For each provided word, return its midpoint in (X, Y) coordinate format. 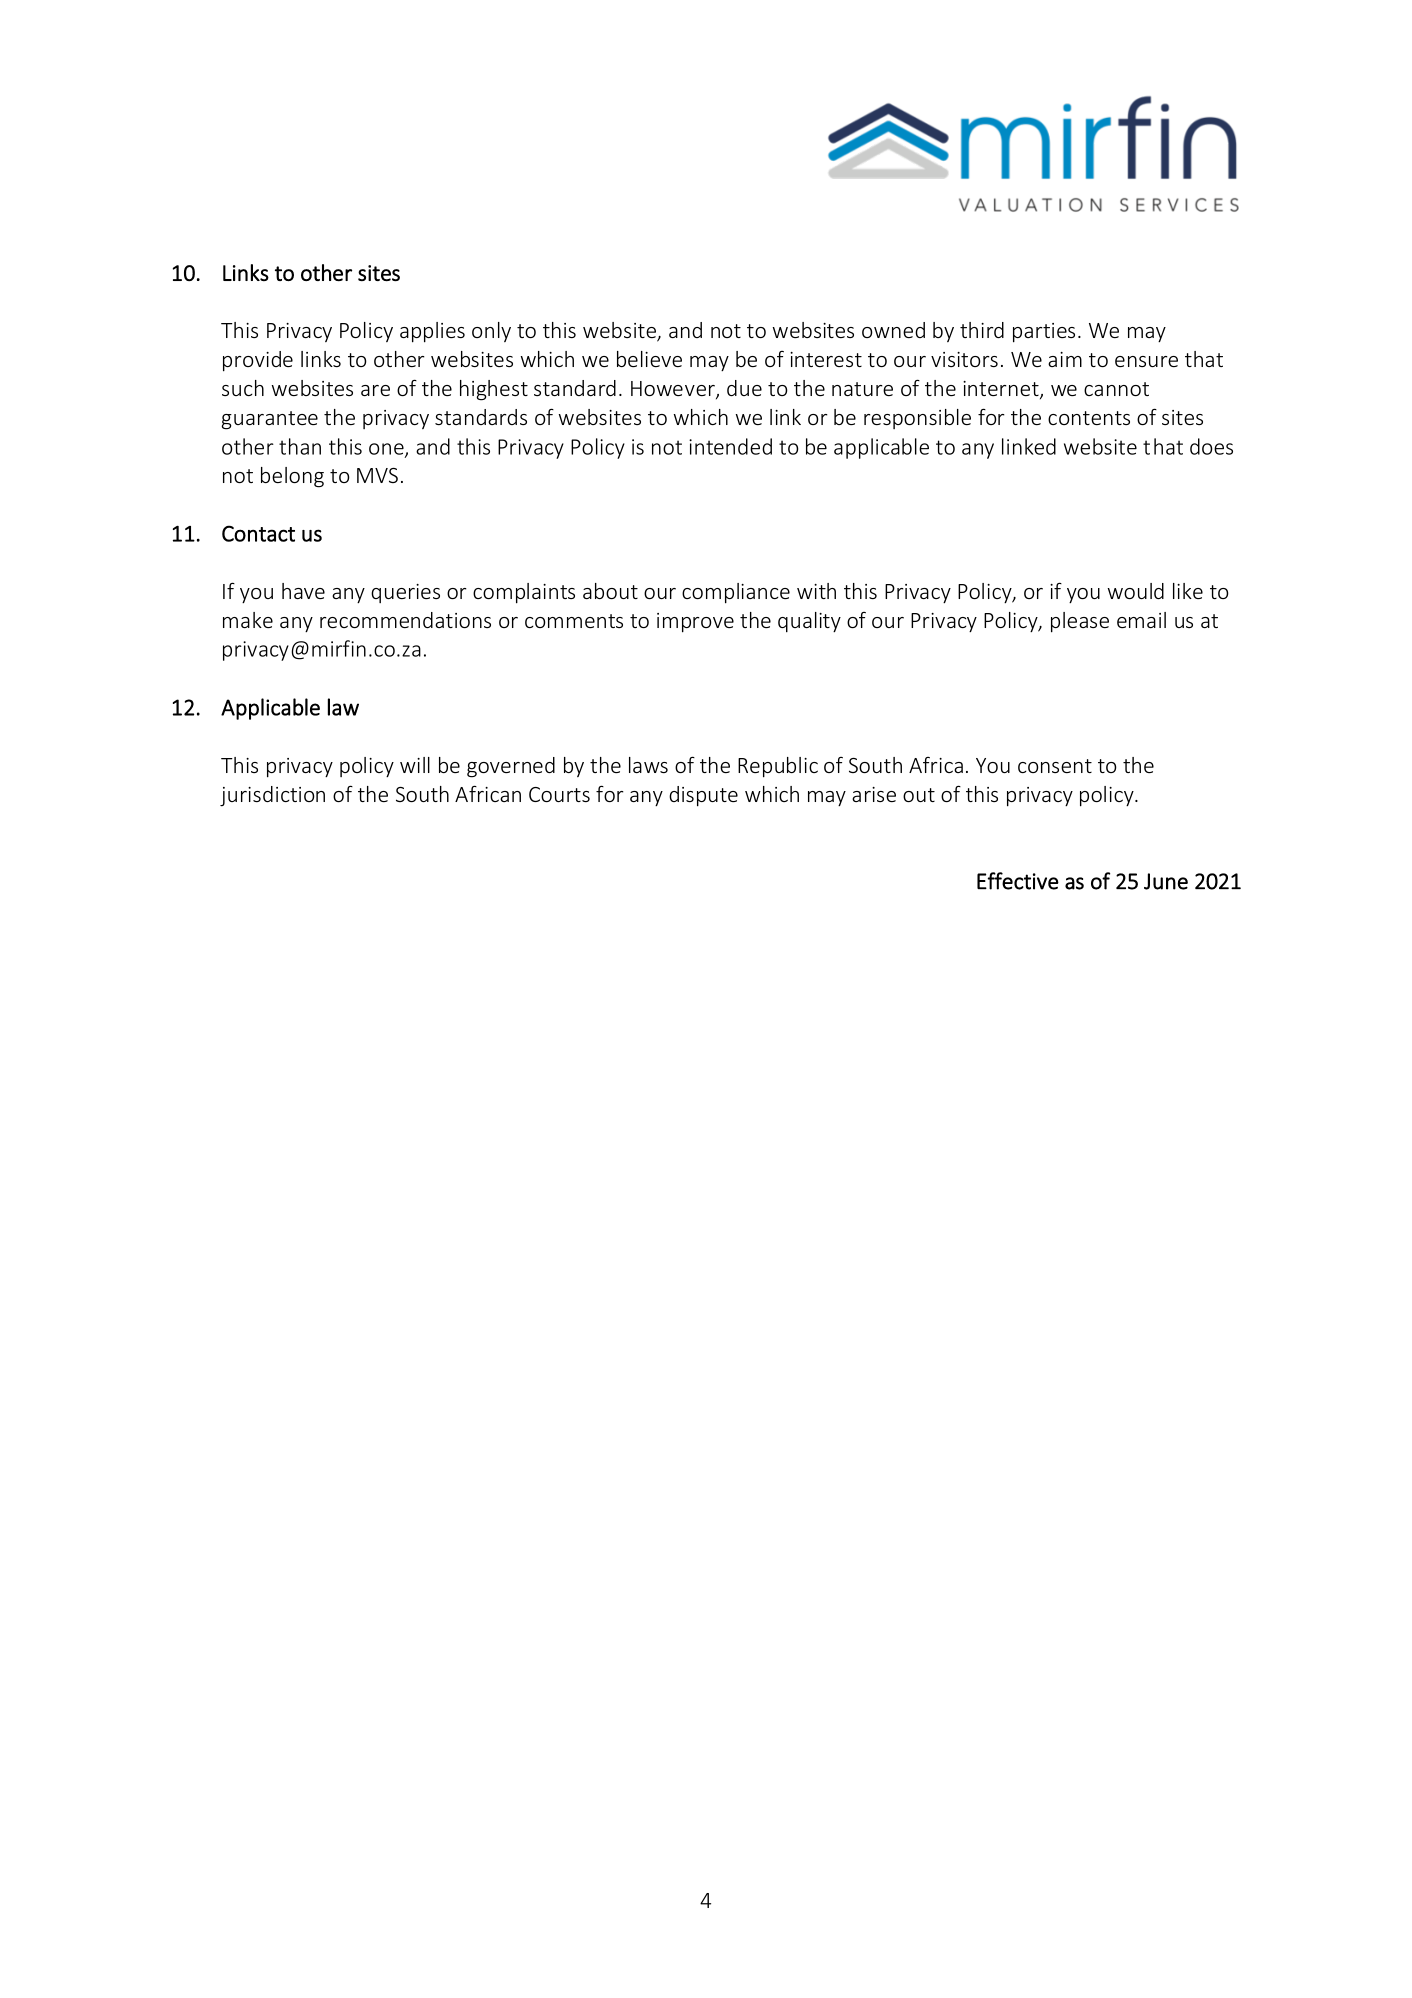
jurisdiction (272, 796)
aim (1065, 359)
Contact (258, 533)
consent (1055, 766)
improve (695, 623)
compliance (736, 593)
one (387, 450)
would (1136, 591)
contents (1089, 418)
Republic (778, 767)
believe (649, 359)
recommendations (405, 620)
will (415, 765)
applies (432, 332)
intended (730, 446)
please (1080, 622)
